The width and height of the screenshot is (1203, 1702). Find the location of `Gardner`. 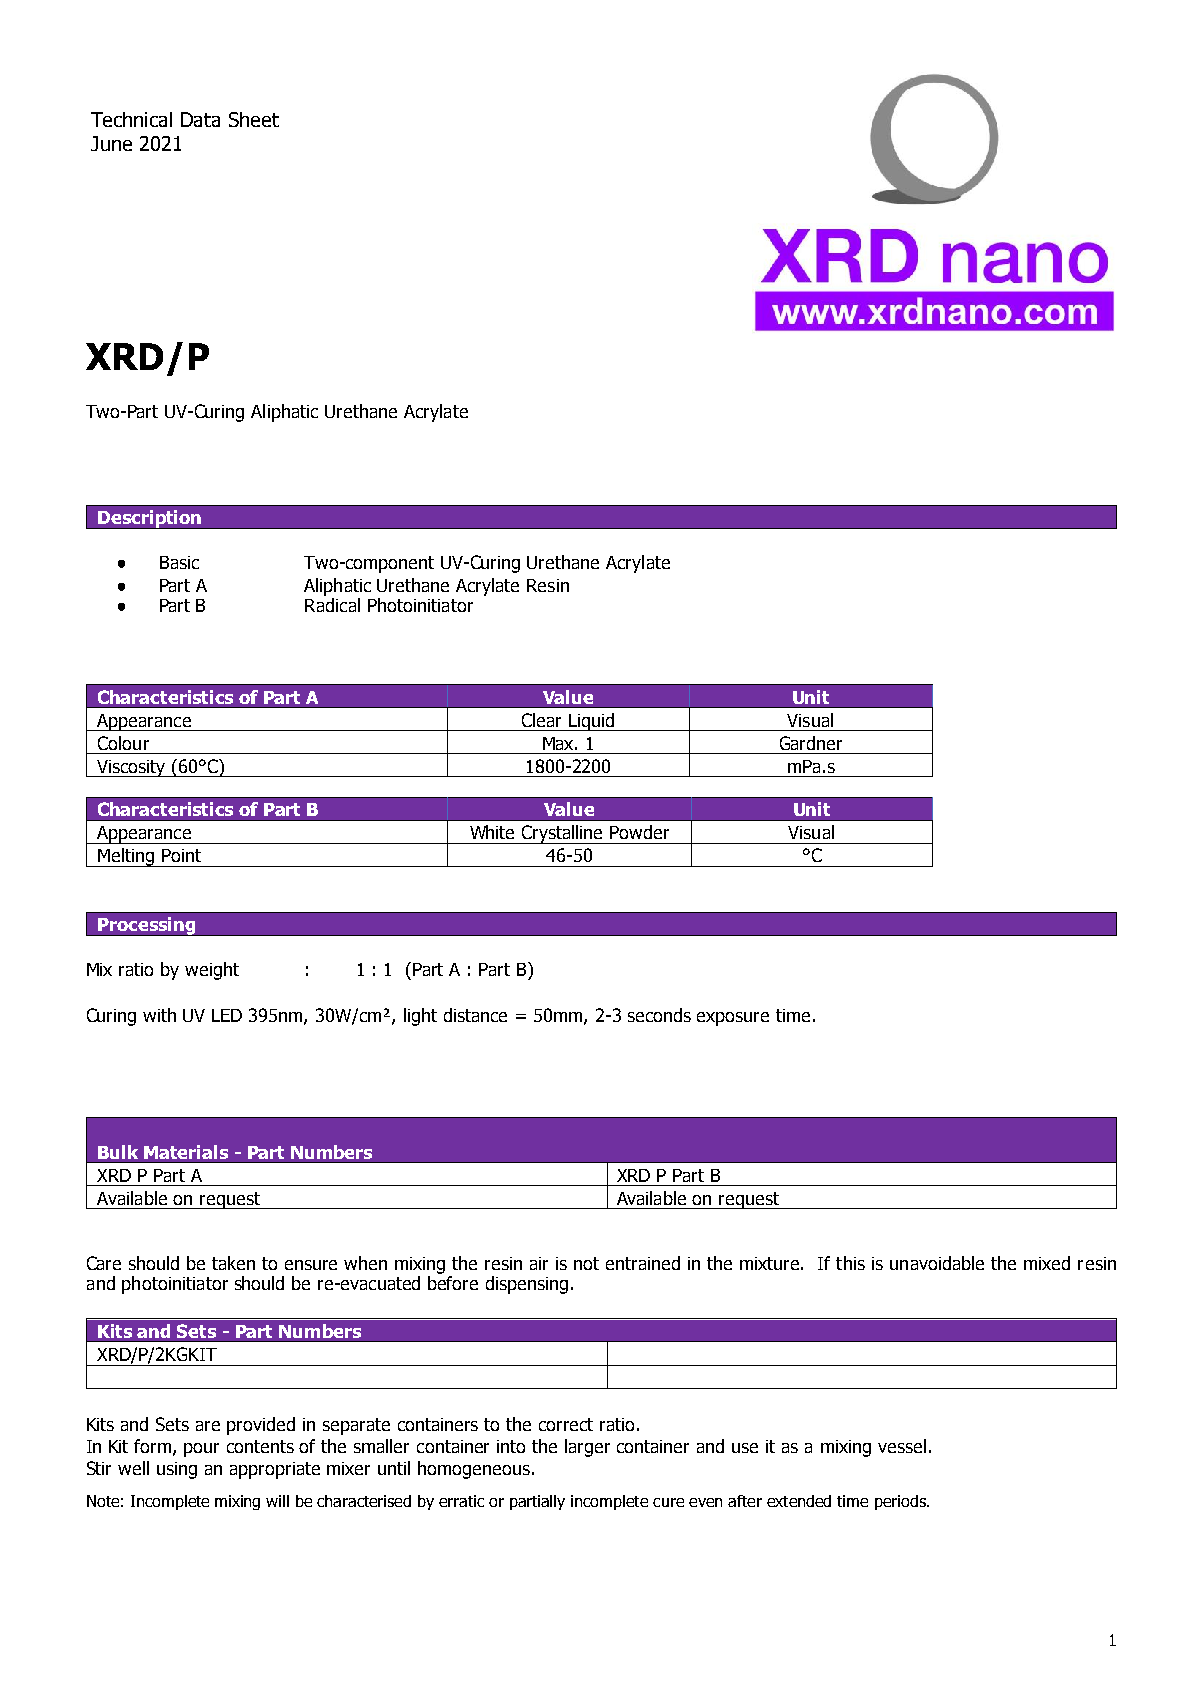

Gardner is located at coordinates (811, 743).
